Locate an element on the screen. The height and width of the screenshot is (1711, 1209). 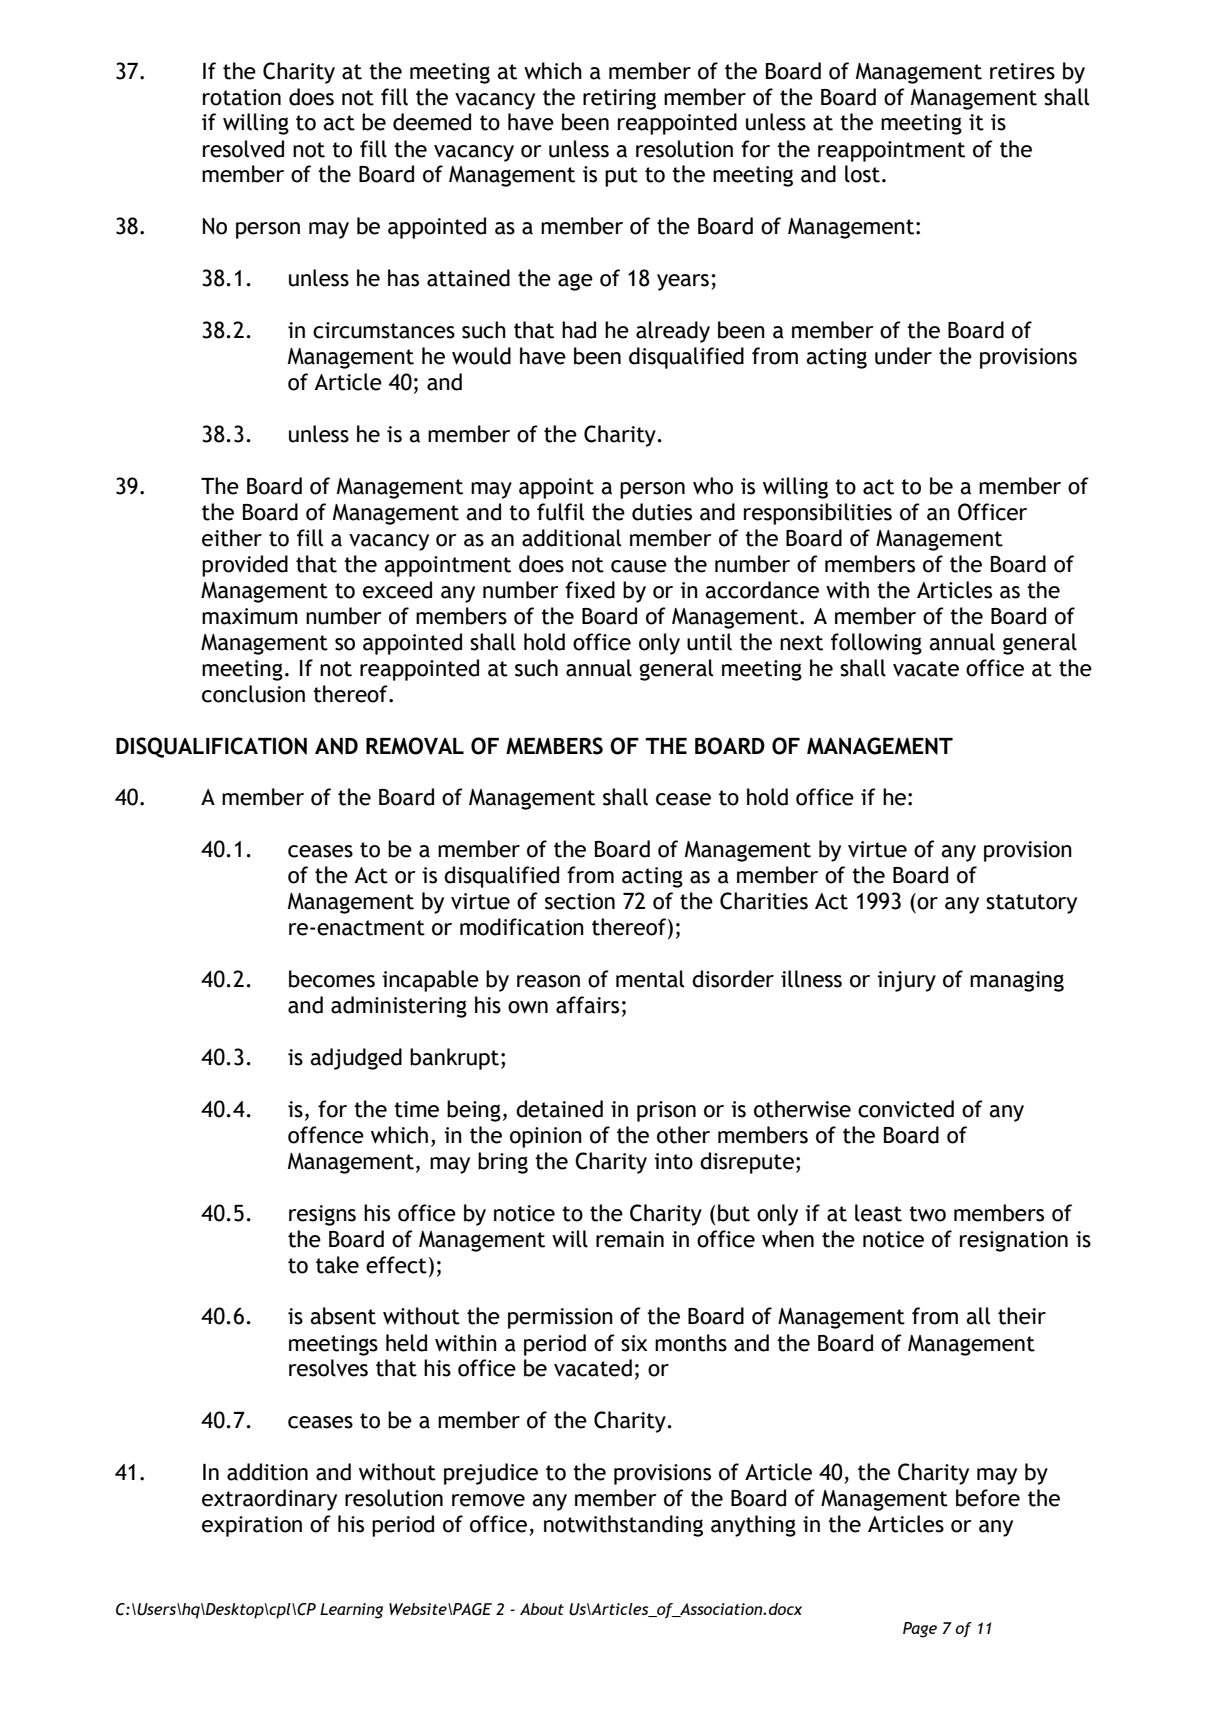
DISQUALIFICATION is located at coordinates (211, 747).
